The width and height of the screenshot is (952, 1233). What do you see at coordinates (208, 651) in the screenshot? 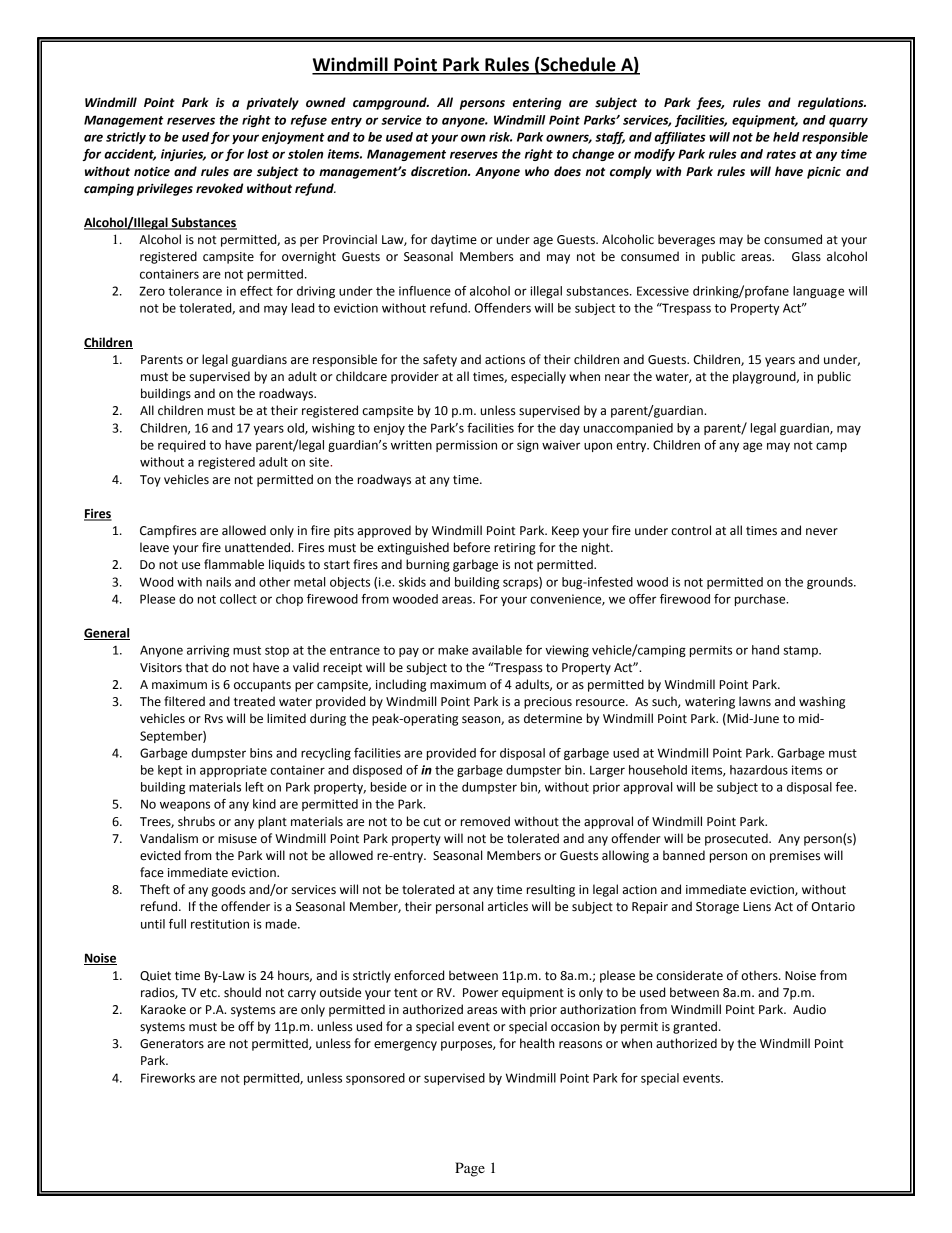
I see `arriving` at bounding box center [208, 651].
